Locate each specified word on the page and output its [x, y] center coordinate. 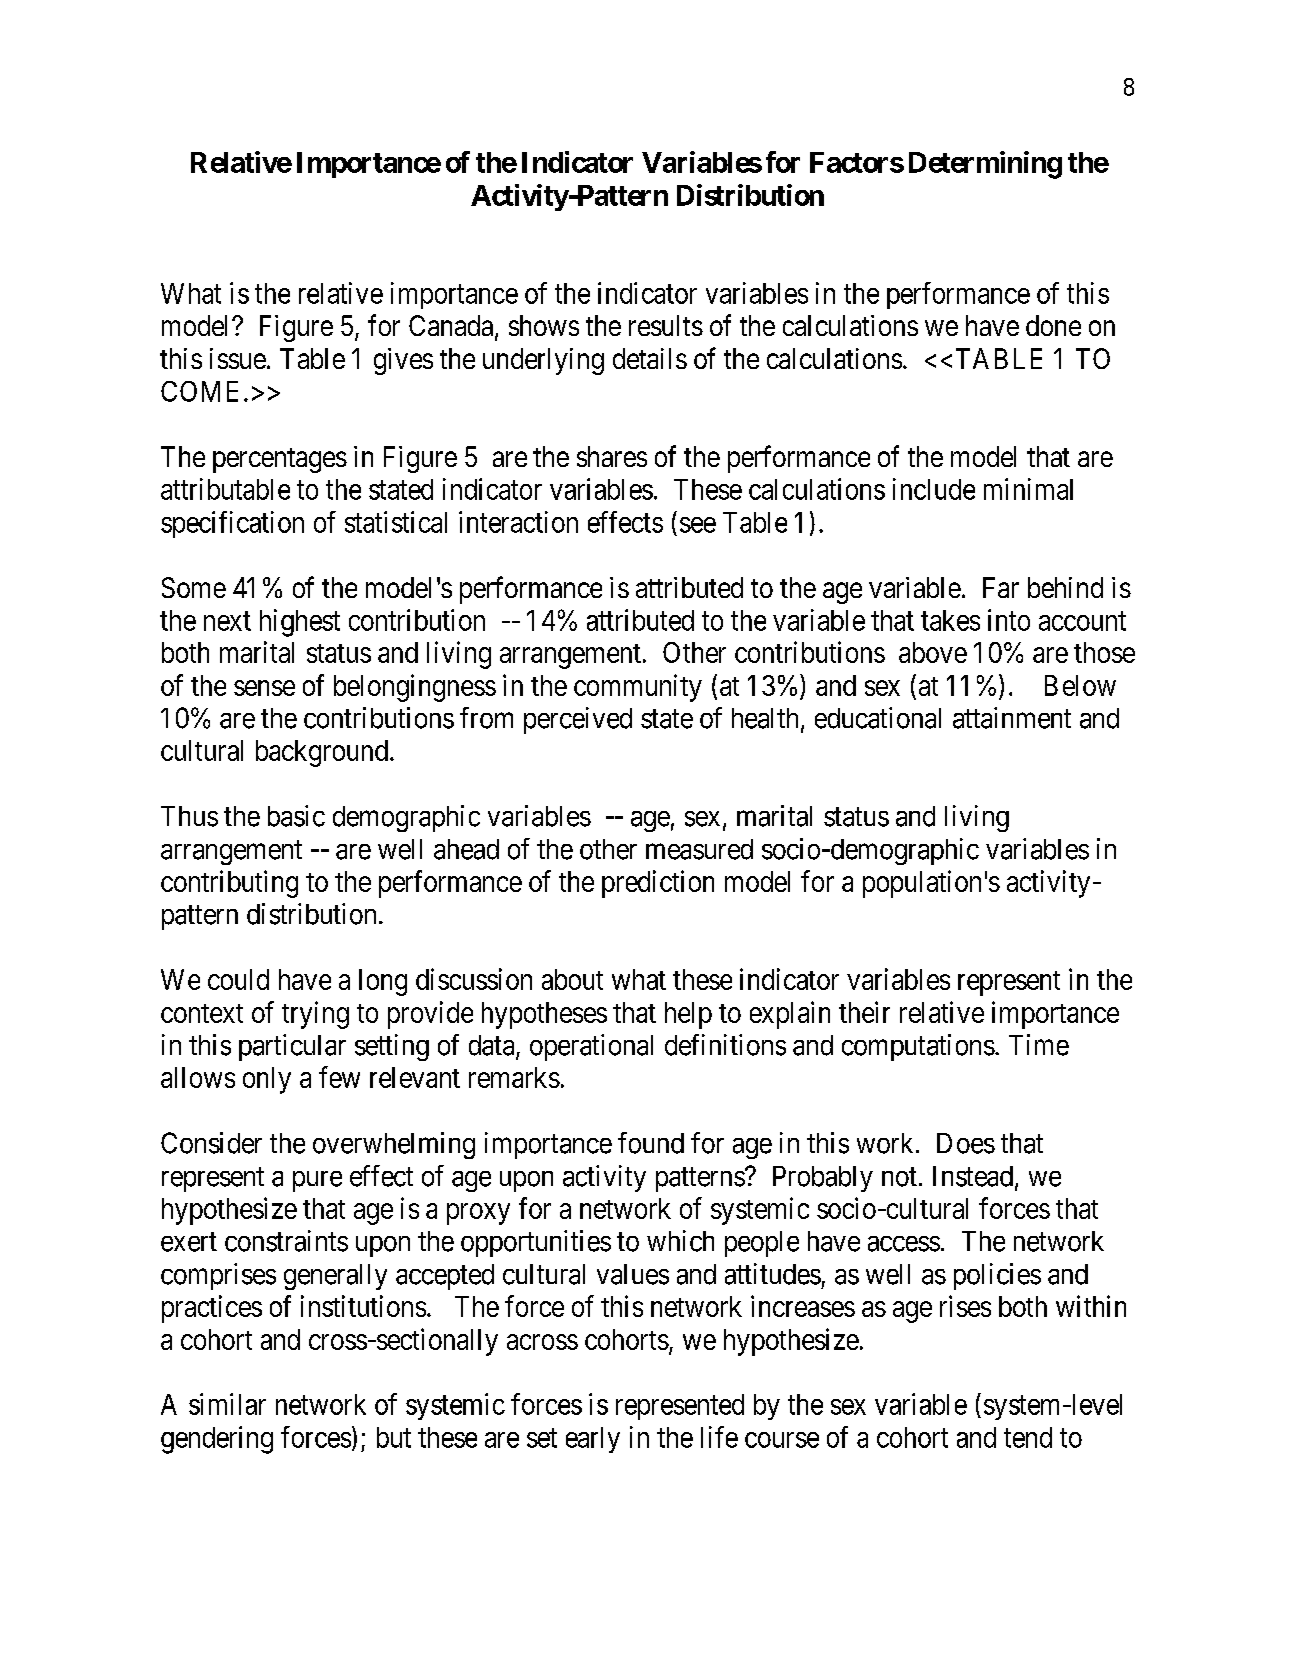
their [864, 1012]
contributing [229, 884]
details [650, 358]
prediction [658, 884]
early [593, 1440]
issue [238, 358]
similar [227, 1404]
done [1053, 325]
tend [1028, 1437]
